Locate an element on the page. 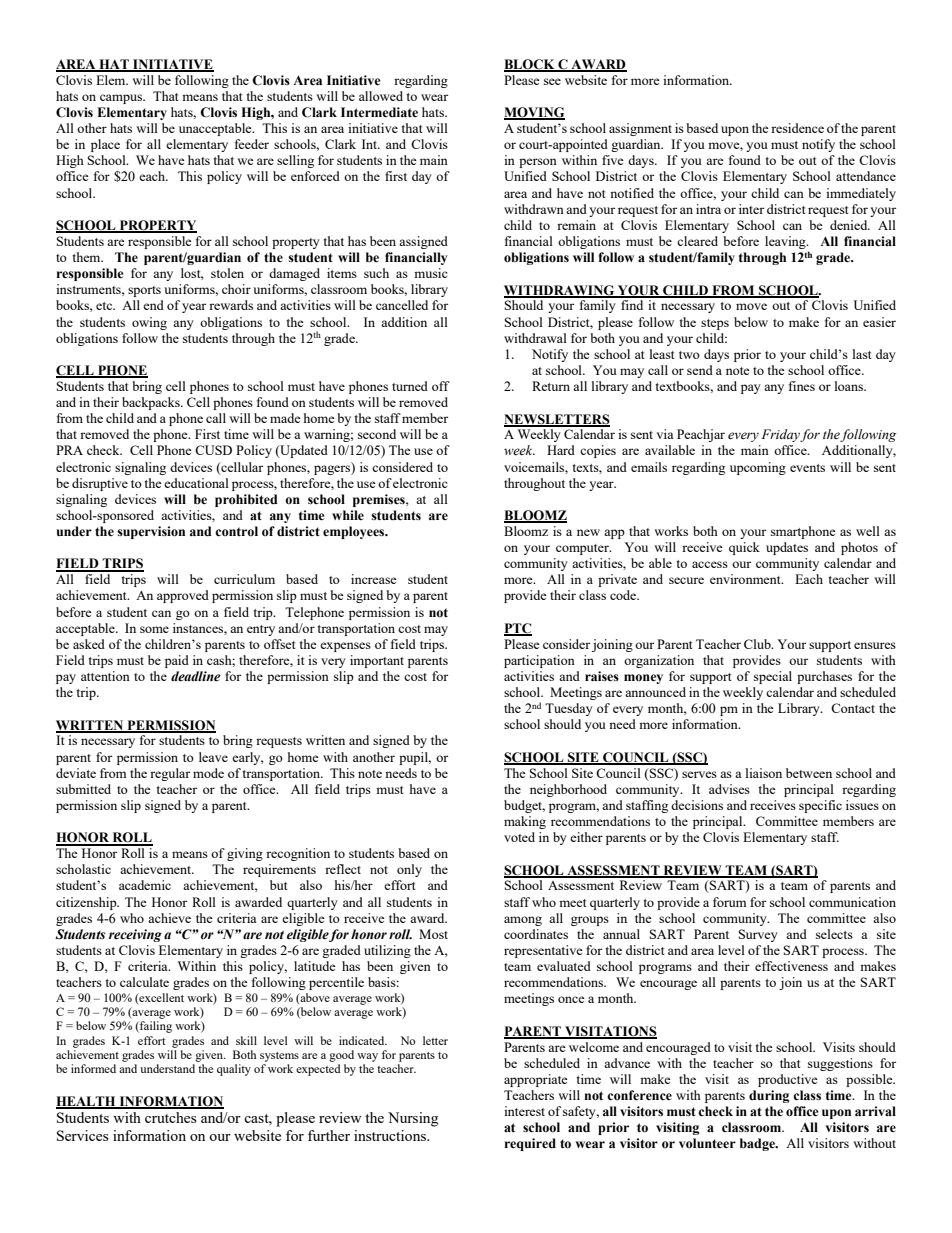 Image resolution: width=952 pixels, height=1233 pixels. approved is located at coordinates (183, 596).
